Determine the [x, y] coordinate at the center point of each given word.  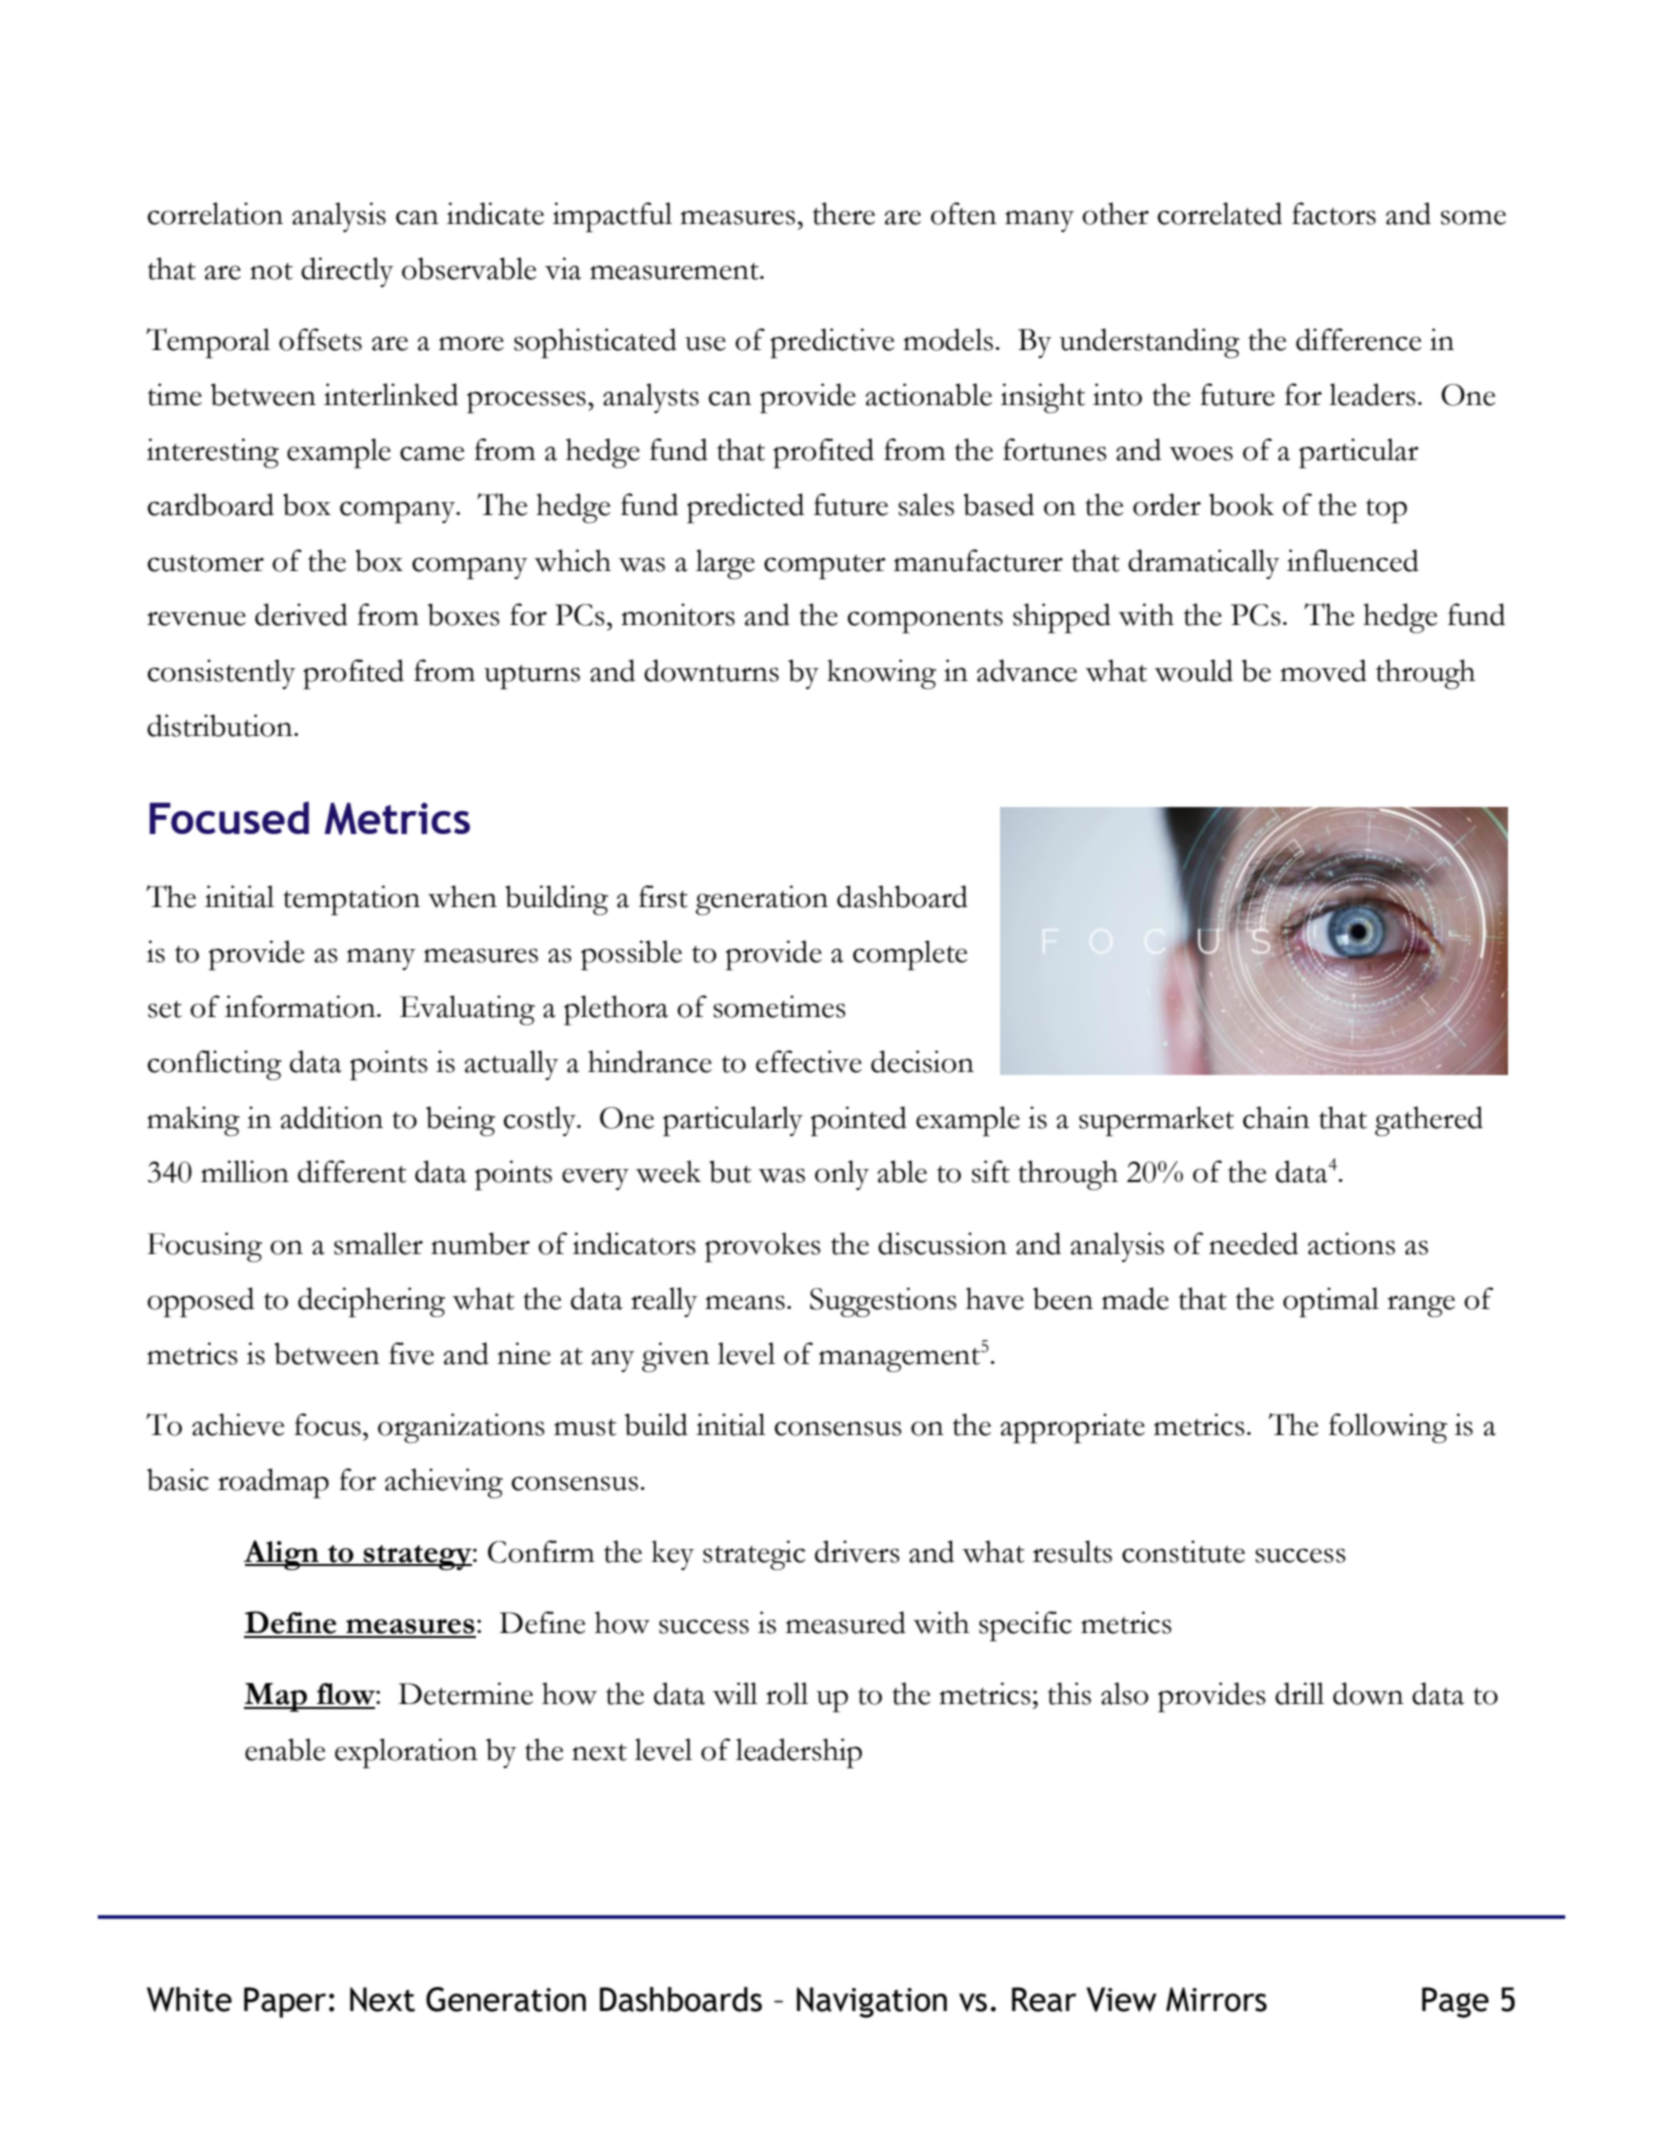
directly [347, 272]
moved [1323, 670]
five [411, 1353]
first [663, 896]
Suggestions [883, 1302]
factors [1334, 213]
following [1388, 1428]
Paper [285, 2002]
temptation [351, 900]
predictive [832, 343]
